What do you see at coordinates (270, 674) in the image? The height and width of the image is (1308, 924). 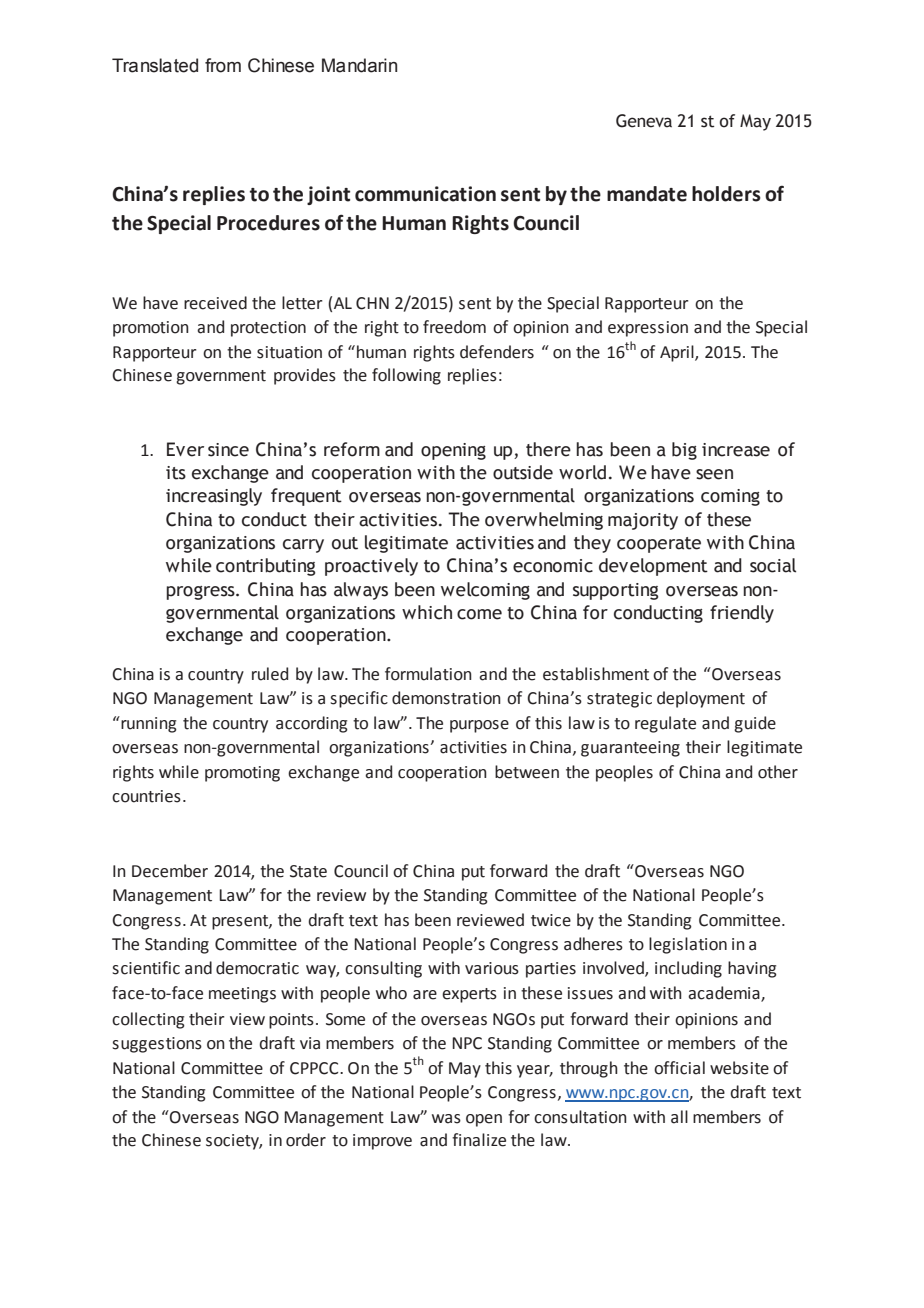 I see `ruled` at bounding box center [270, 674].
